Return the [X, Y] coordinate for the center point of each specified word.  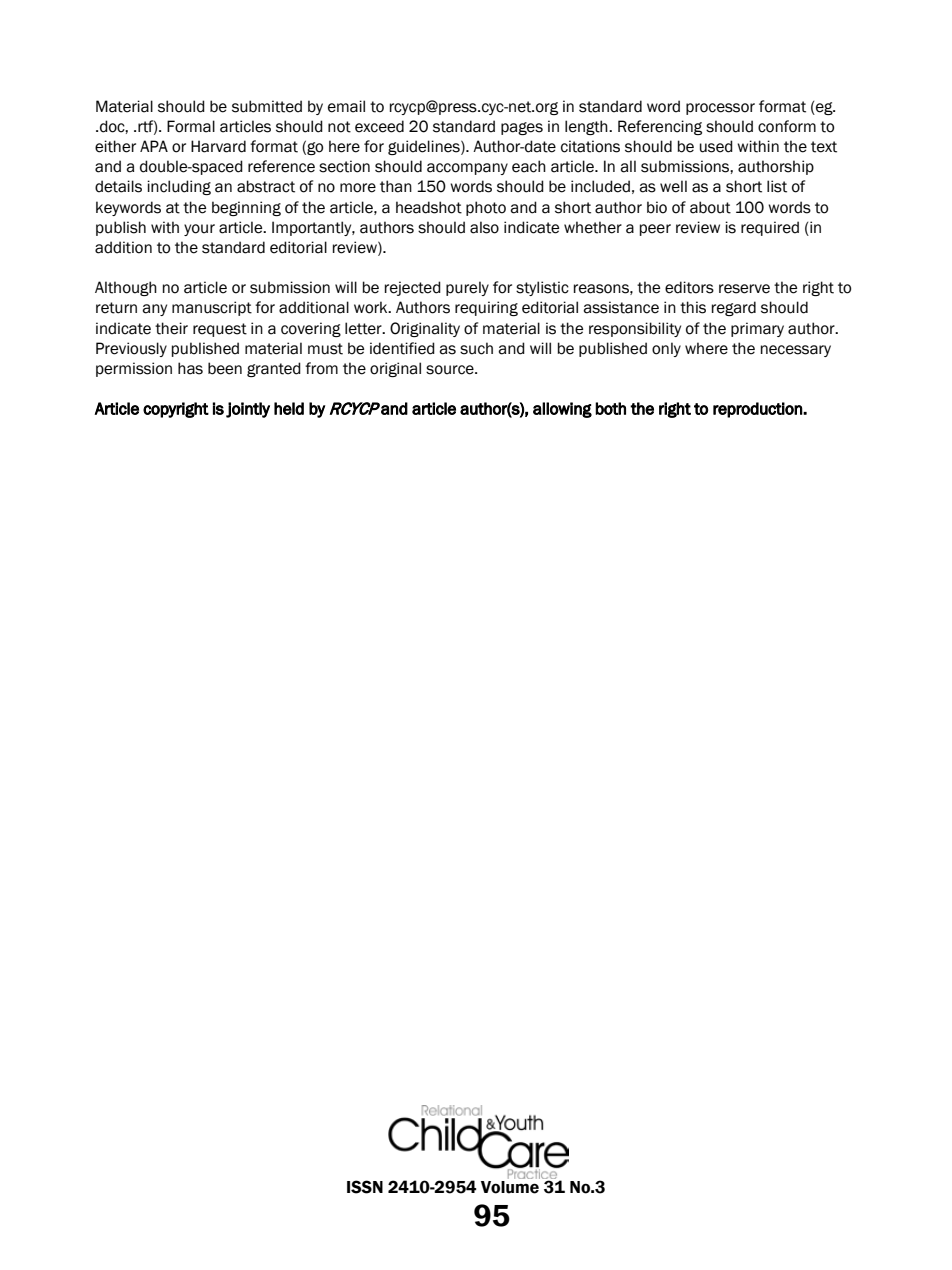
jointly [248, 410]
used [716, 146]
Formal [191, 126]
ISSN [365, 1187]
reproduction [758, 410]
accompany [467, 169]
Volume [510, 1187]
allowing [562, 410]
